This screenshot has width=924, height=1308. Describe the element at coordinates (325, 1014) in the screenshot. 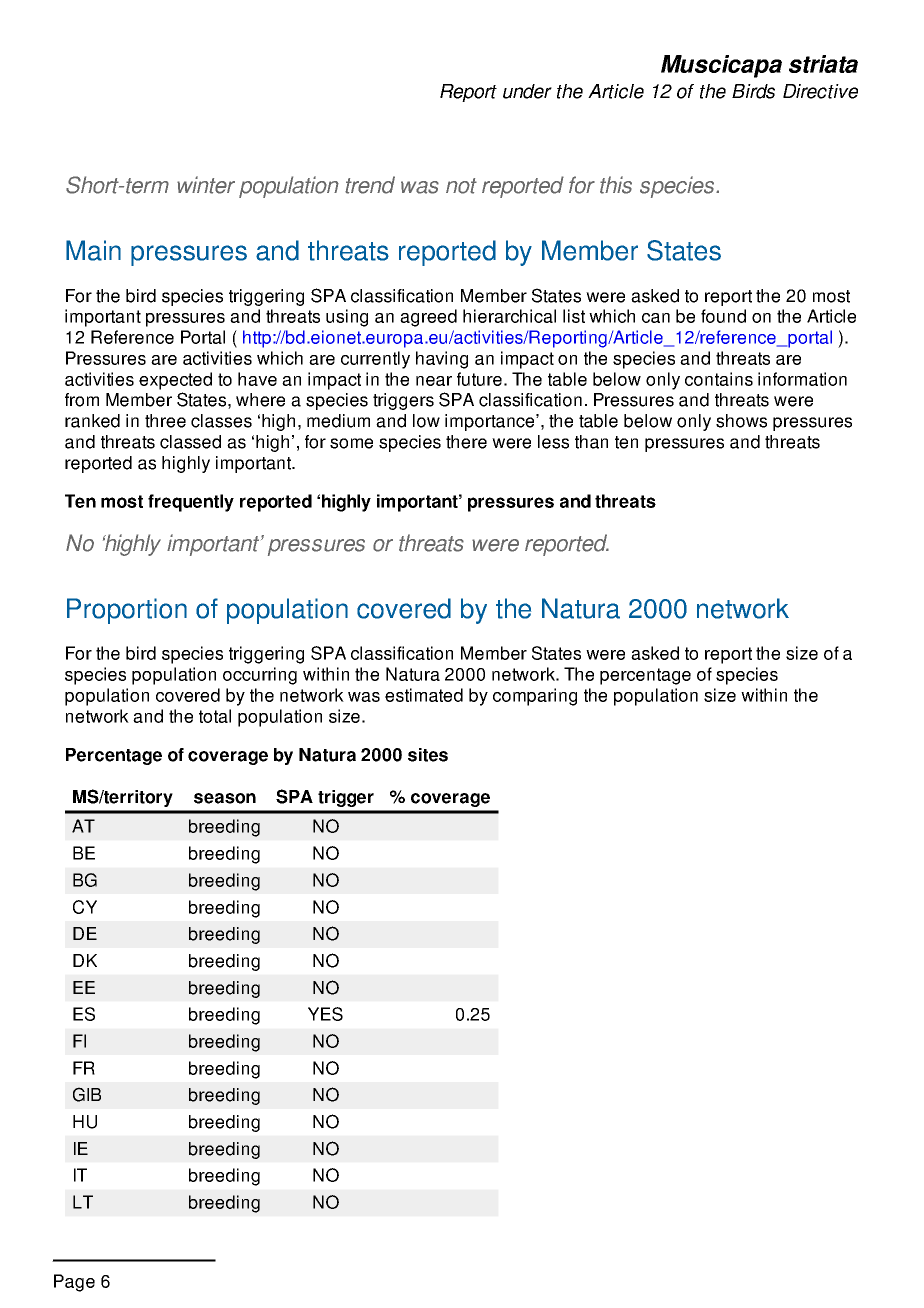

I see `YES` at that location.
